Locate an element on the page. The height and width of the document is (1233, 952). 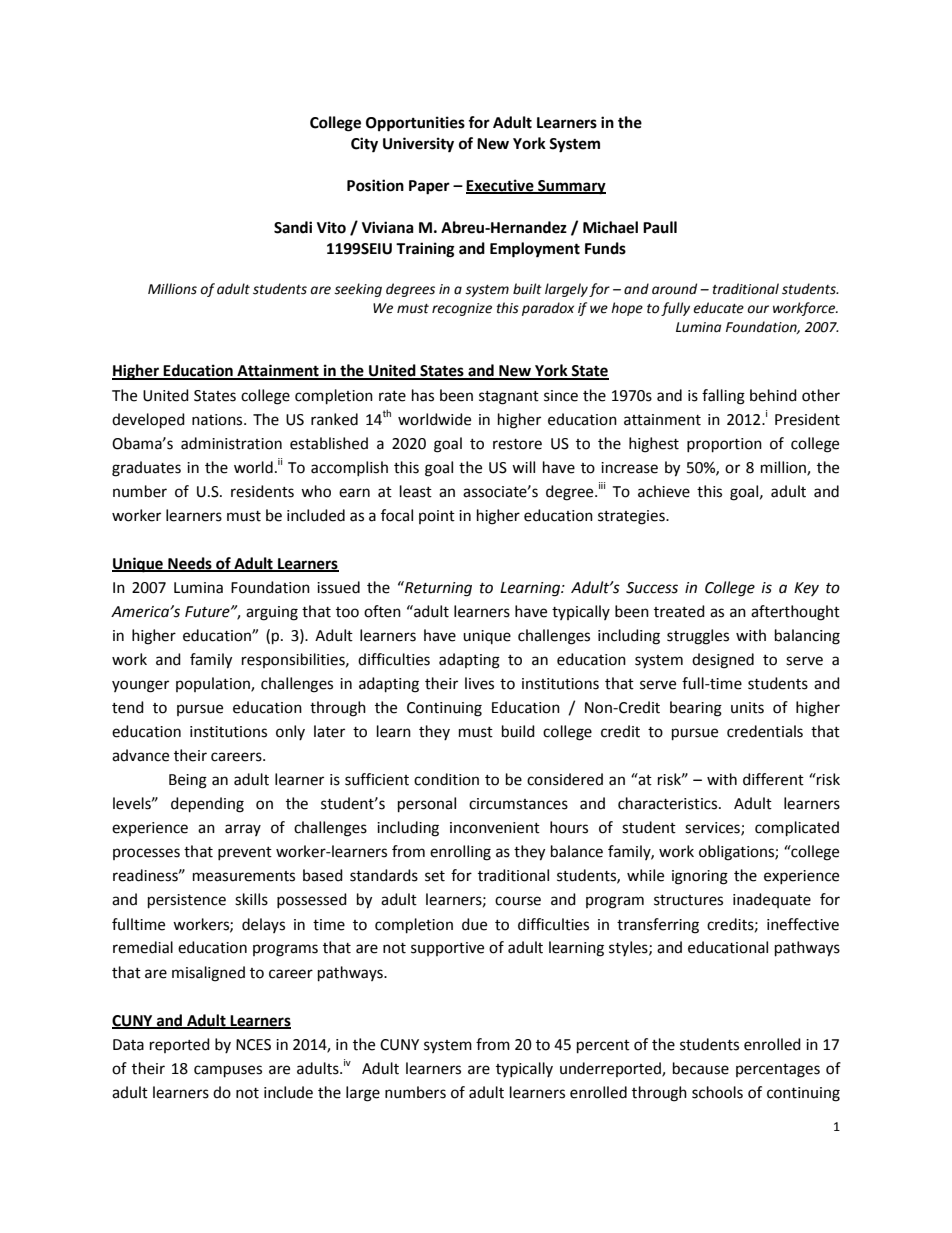
because is located at coordinates (701, 1068).
